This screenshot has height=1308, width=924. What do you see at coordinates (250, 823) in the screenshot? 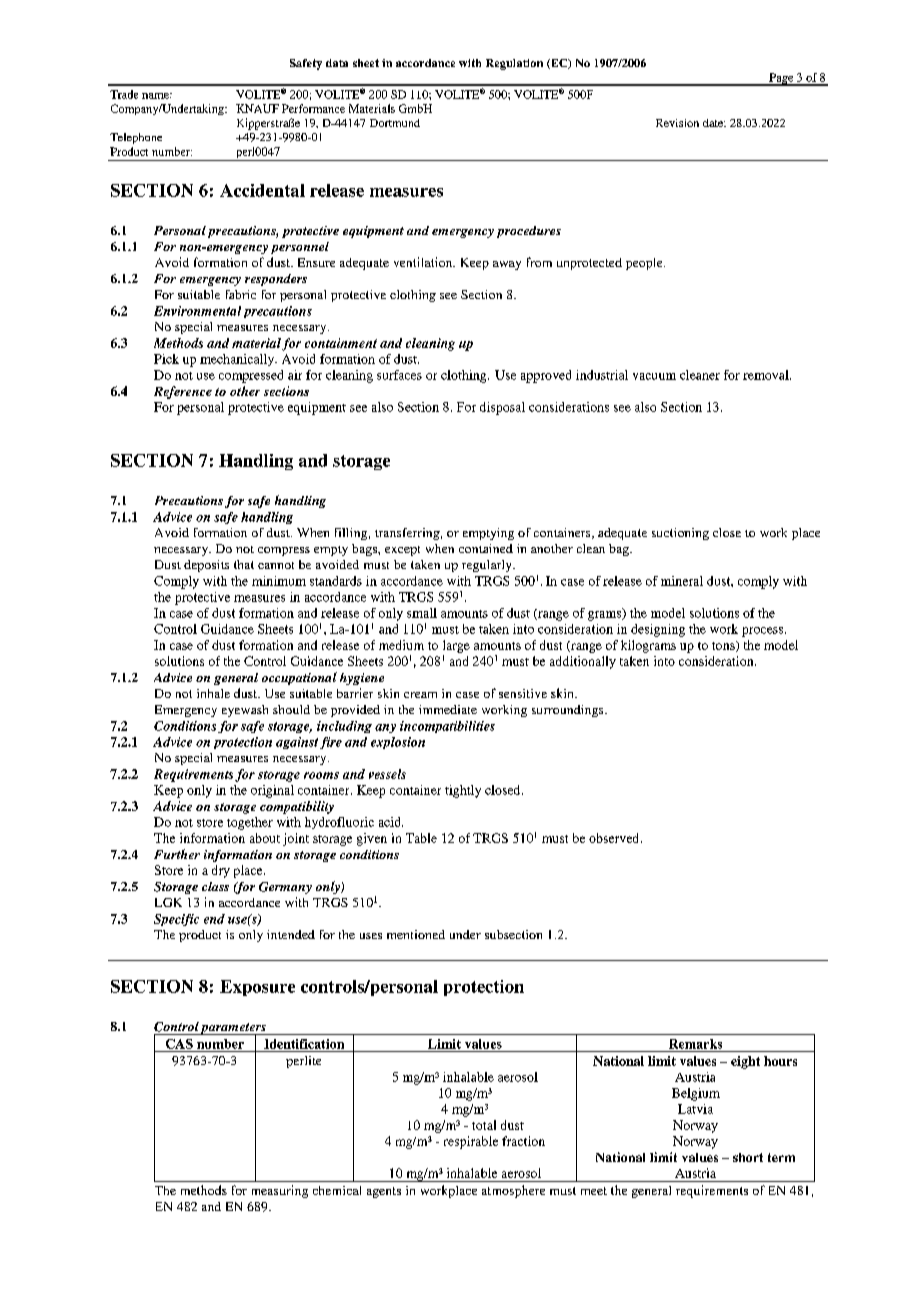
I see `together` at bounding box center [250, 823].
